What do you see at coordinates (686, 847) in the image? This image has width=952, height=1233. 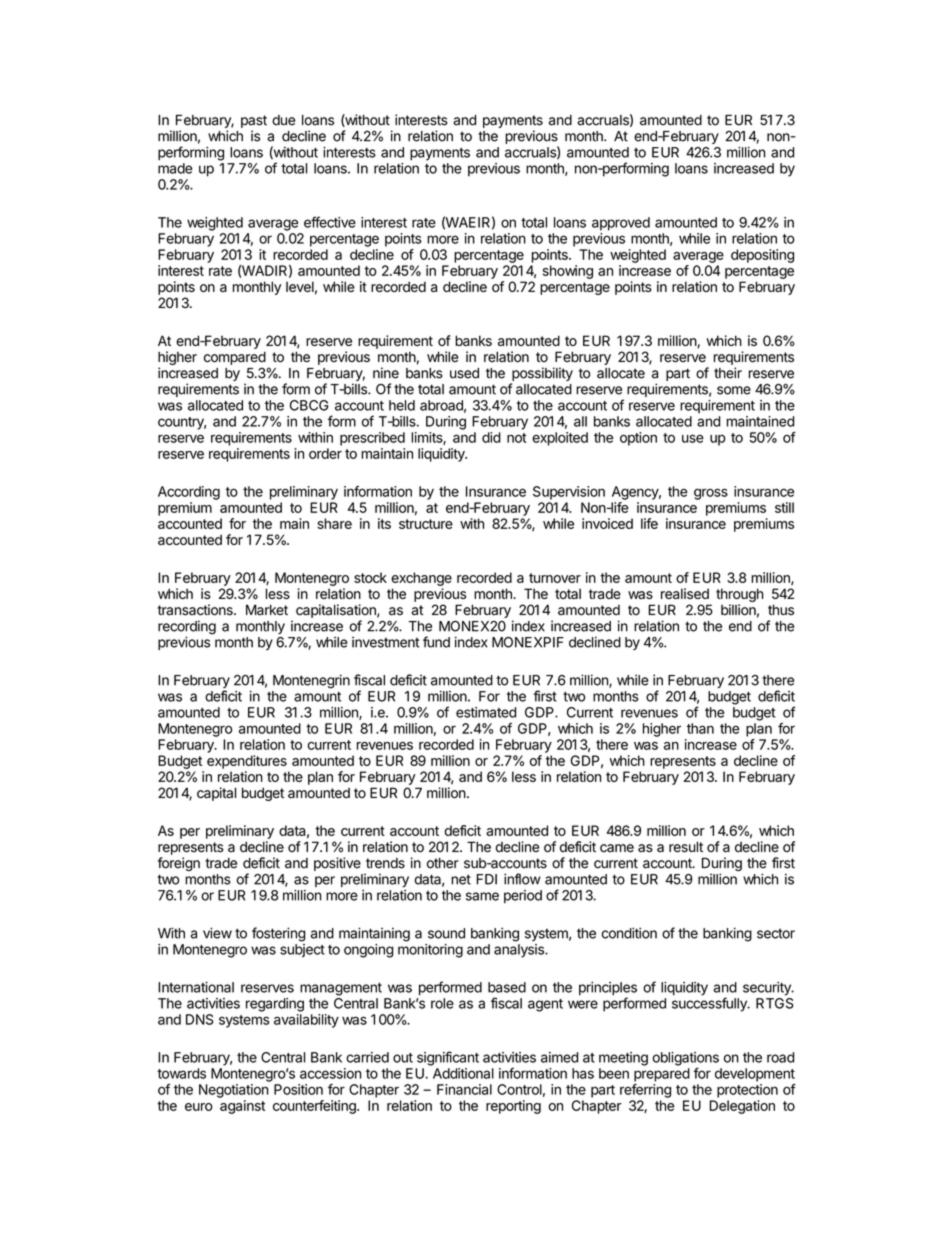 I see `result` at bounding box center [686, 847].
